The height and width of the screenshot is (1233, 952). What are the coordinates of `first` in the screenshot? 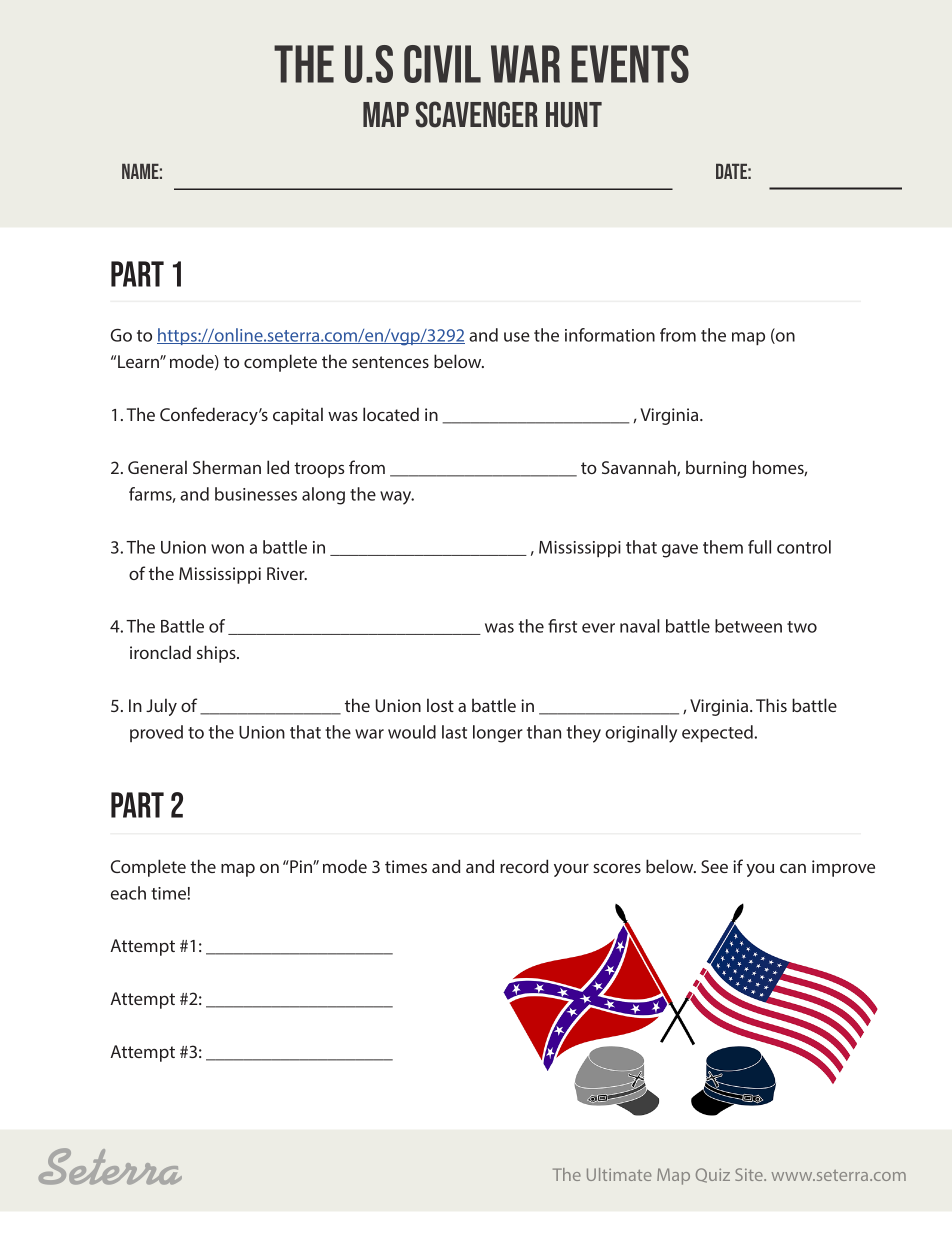 It's located at (562, 626).
